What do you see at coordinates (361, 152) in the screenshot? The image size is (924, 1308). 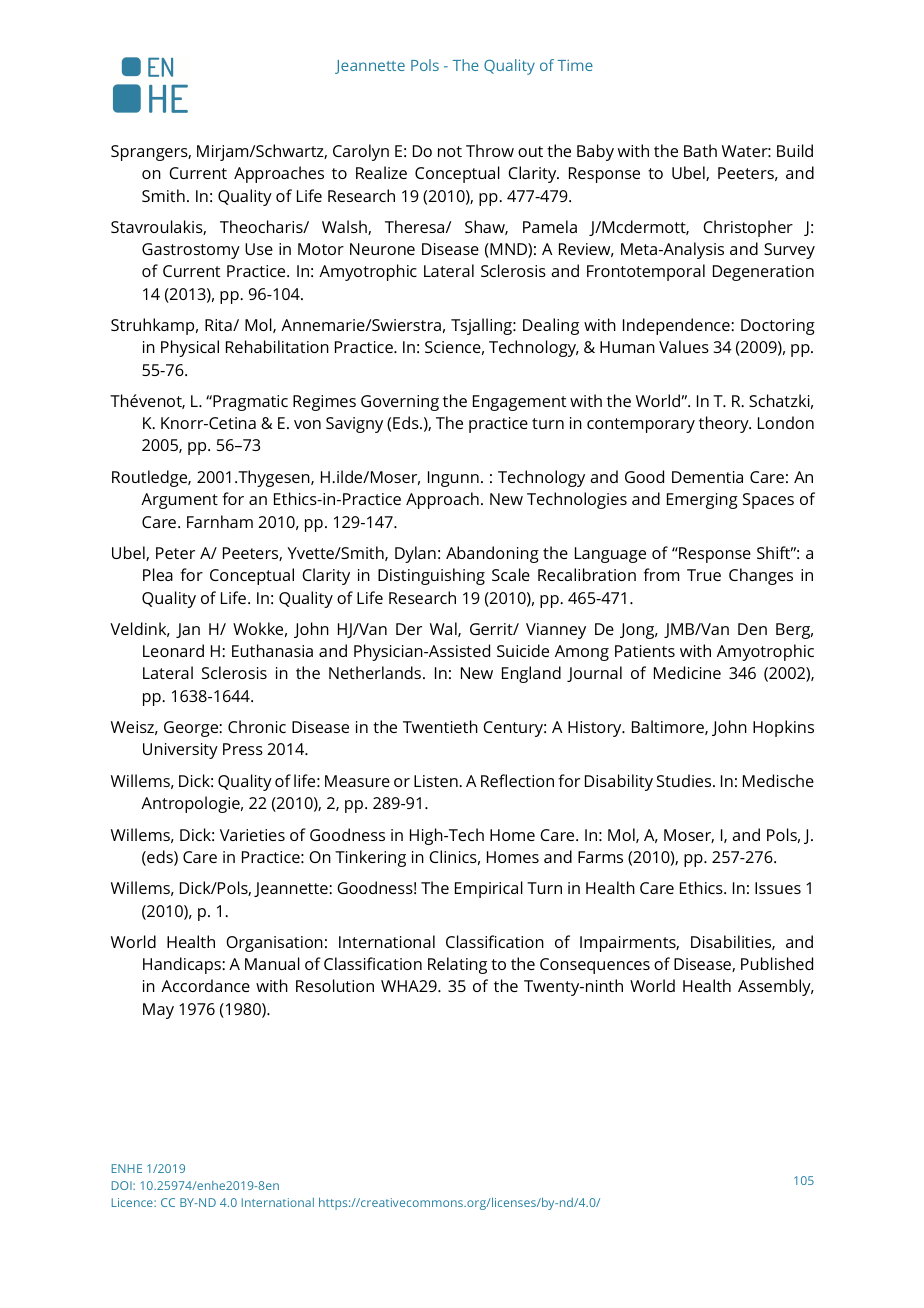 I see `Carolyn` at bounding box center [361, 152].
